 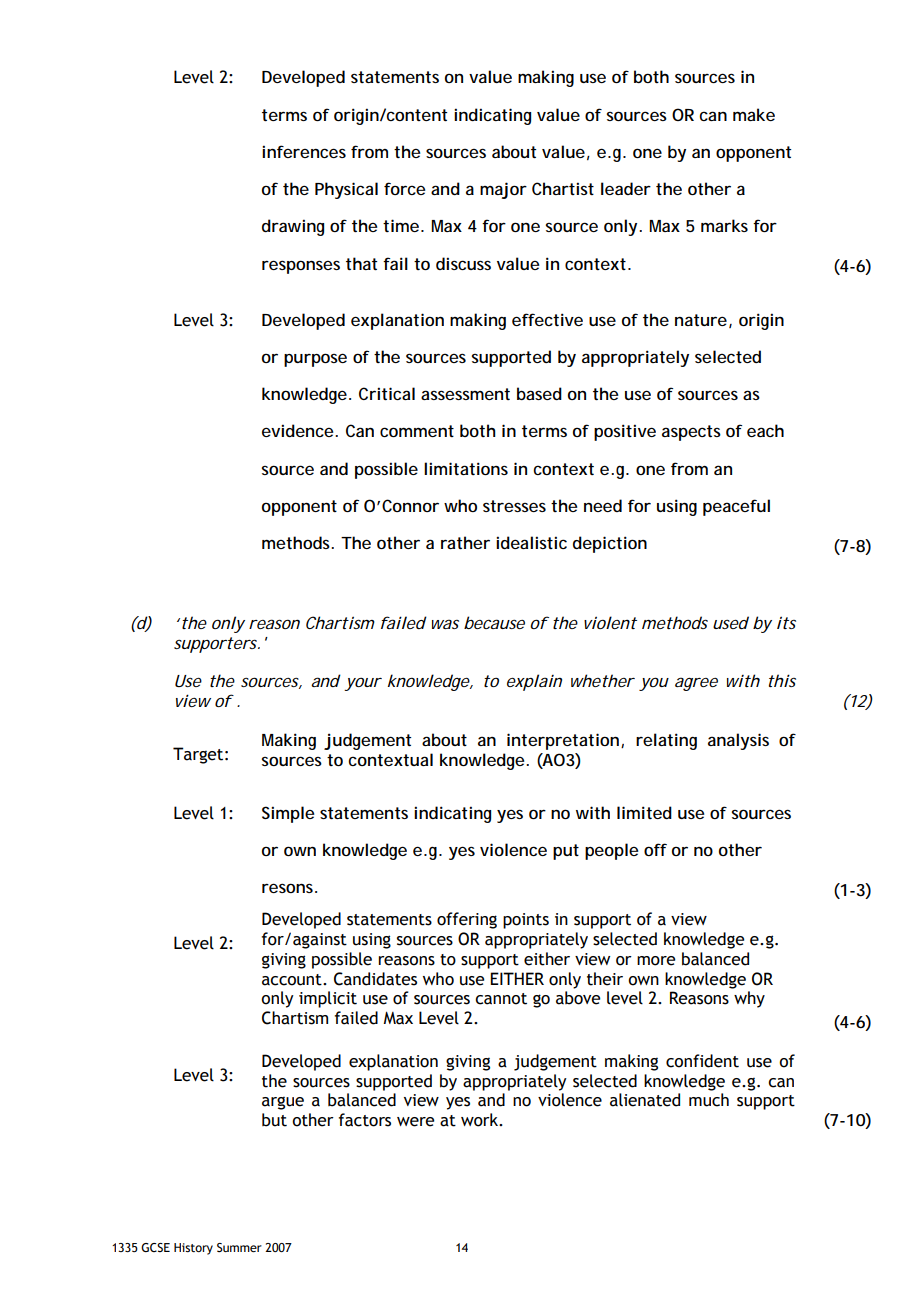 What do you see at coordinates (298, 430) in the document?
I see `evidence` at bounding box center [298, 430].
